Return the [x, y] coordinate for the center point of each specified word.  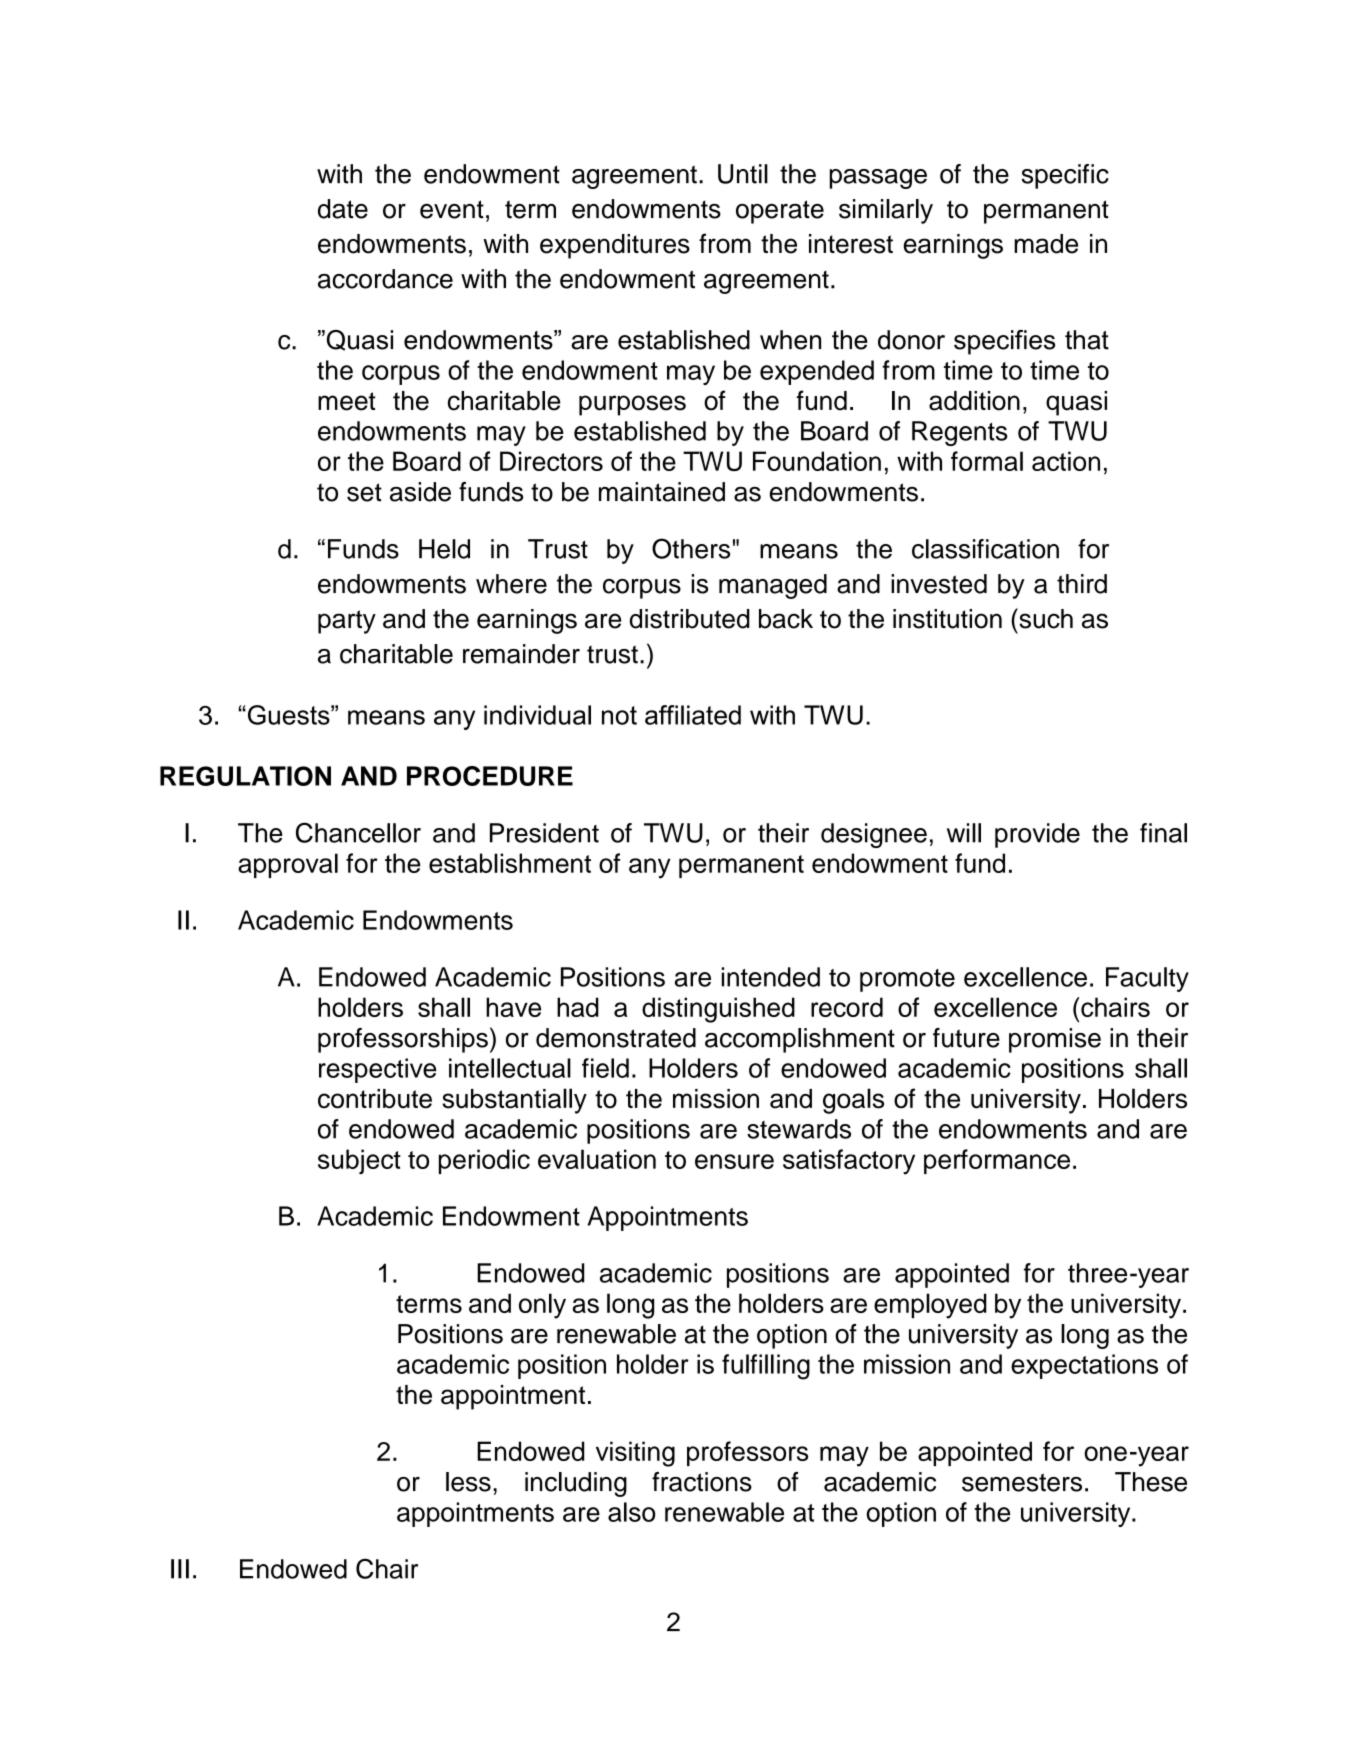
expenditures [615, 246]
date [343, 209]
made [1046, 244]
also [631, 1512]
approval [288, 865]
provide [1037, 835]
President [544, 833]
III [180, 1569]
